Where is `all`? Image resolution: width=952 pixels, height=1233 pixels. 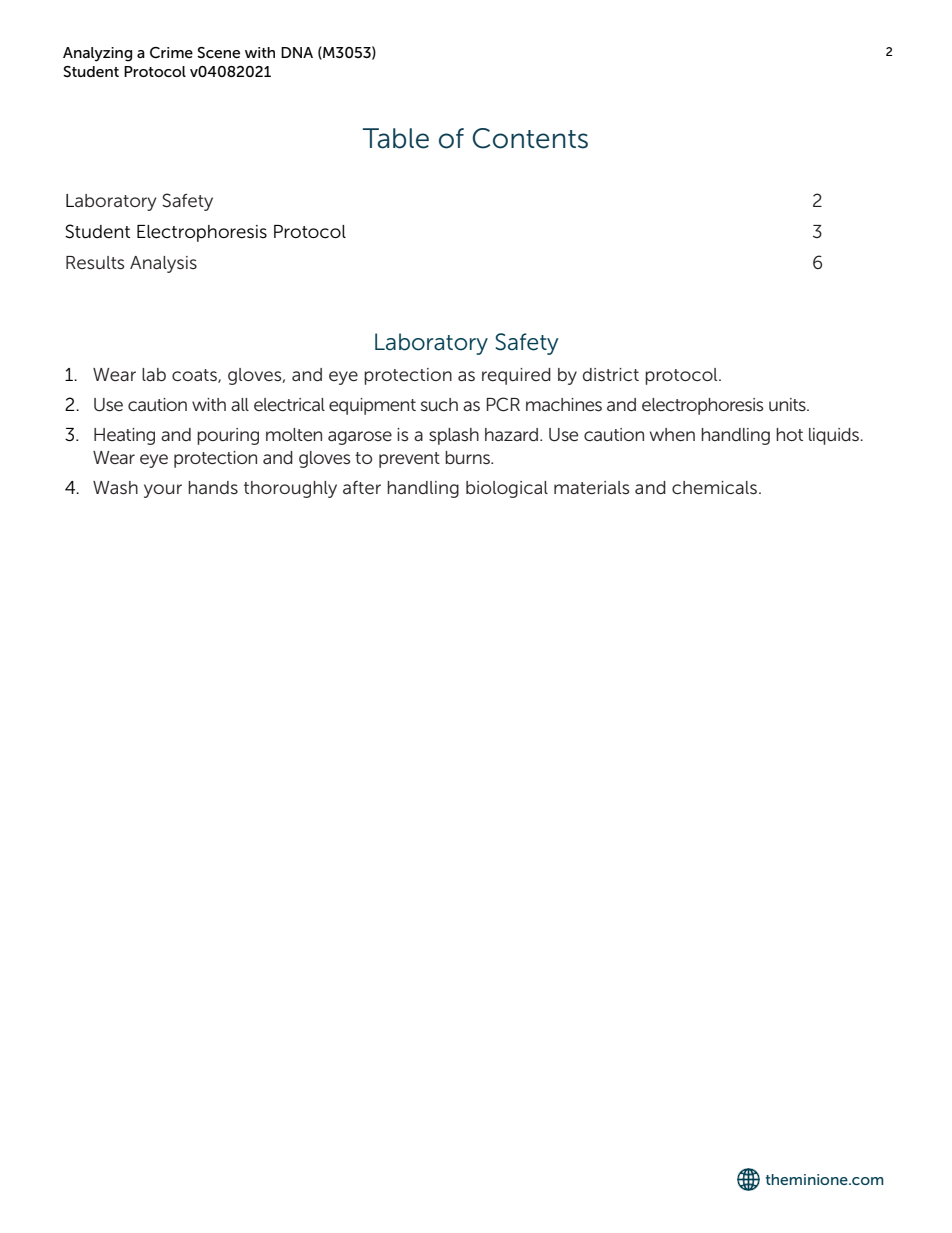
all is located at coordinates (240, 404).
